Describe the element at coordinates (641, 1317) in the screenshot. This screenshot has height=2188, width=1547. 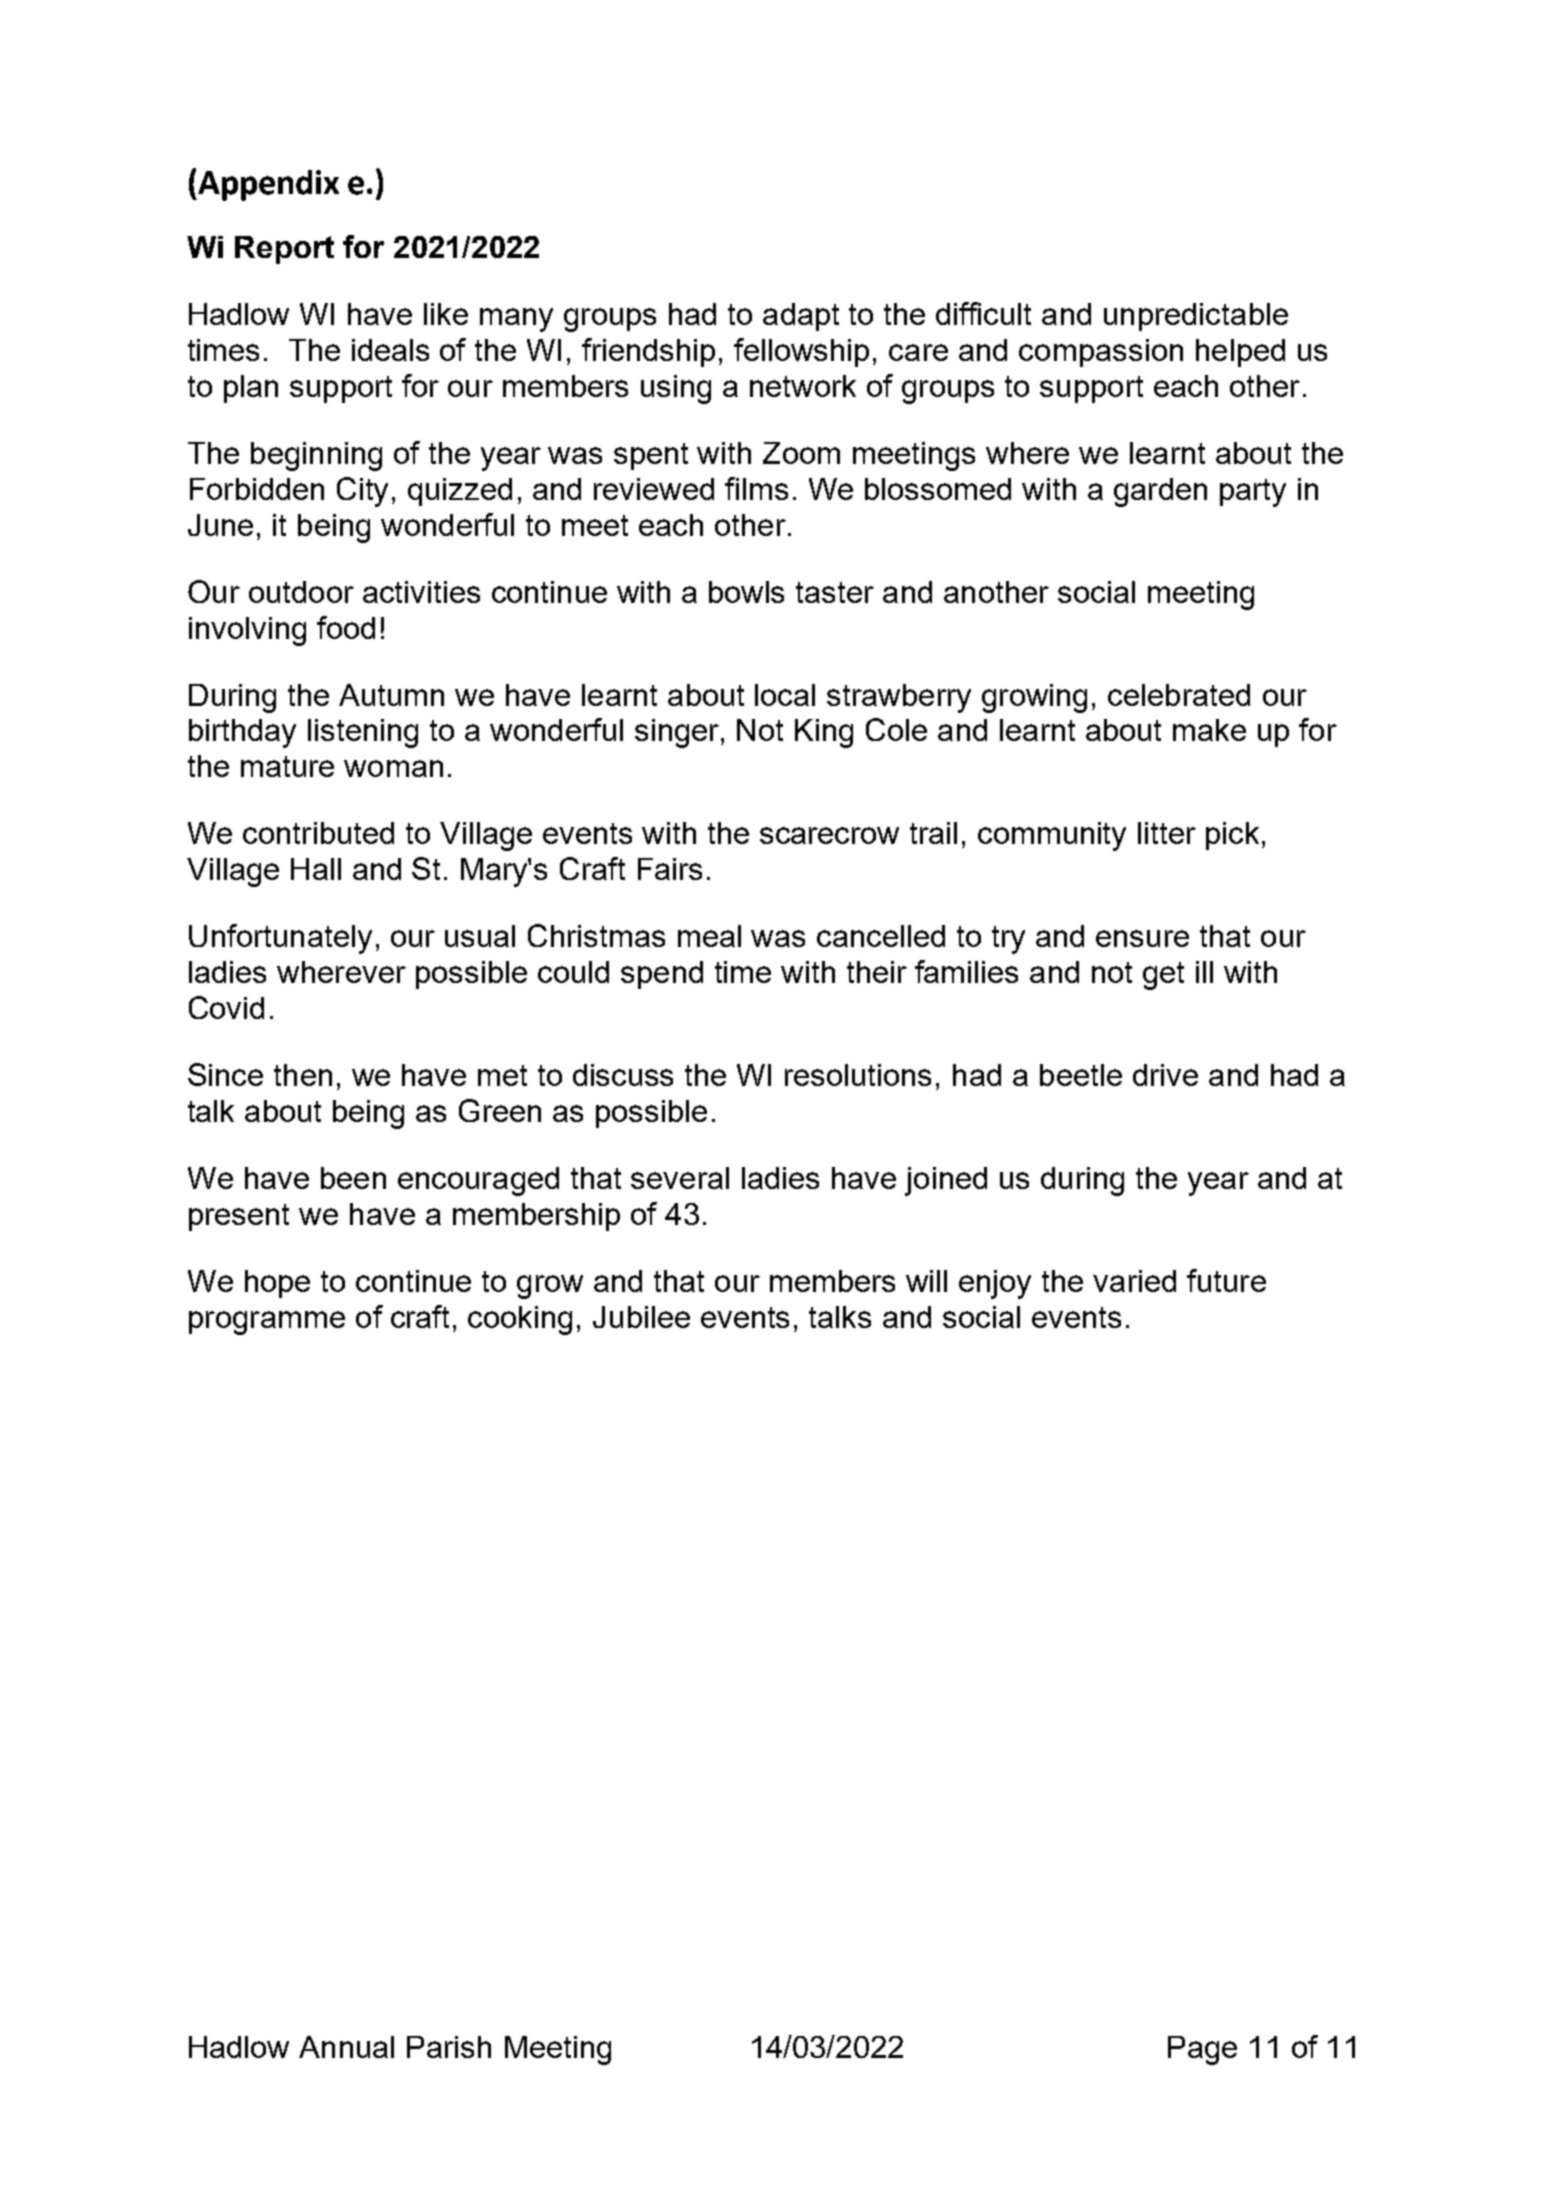
I see `Jubilee` at that location.
